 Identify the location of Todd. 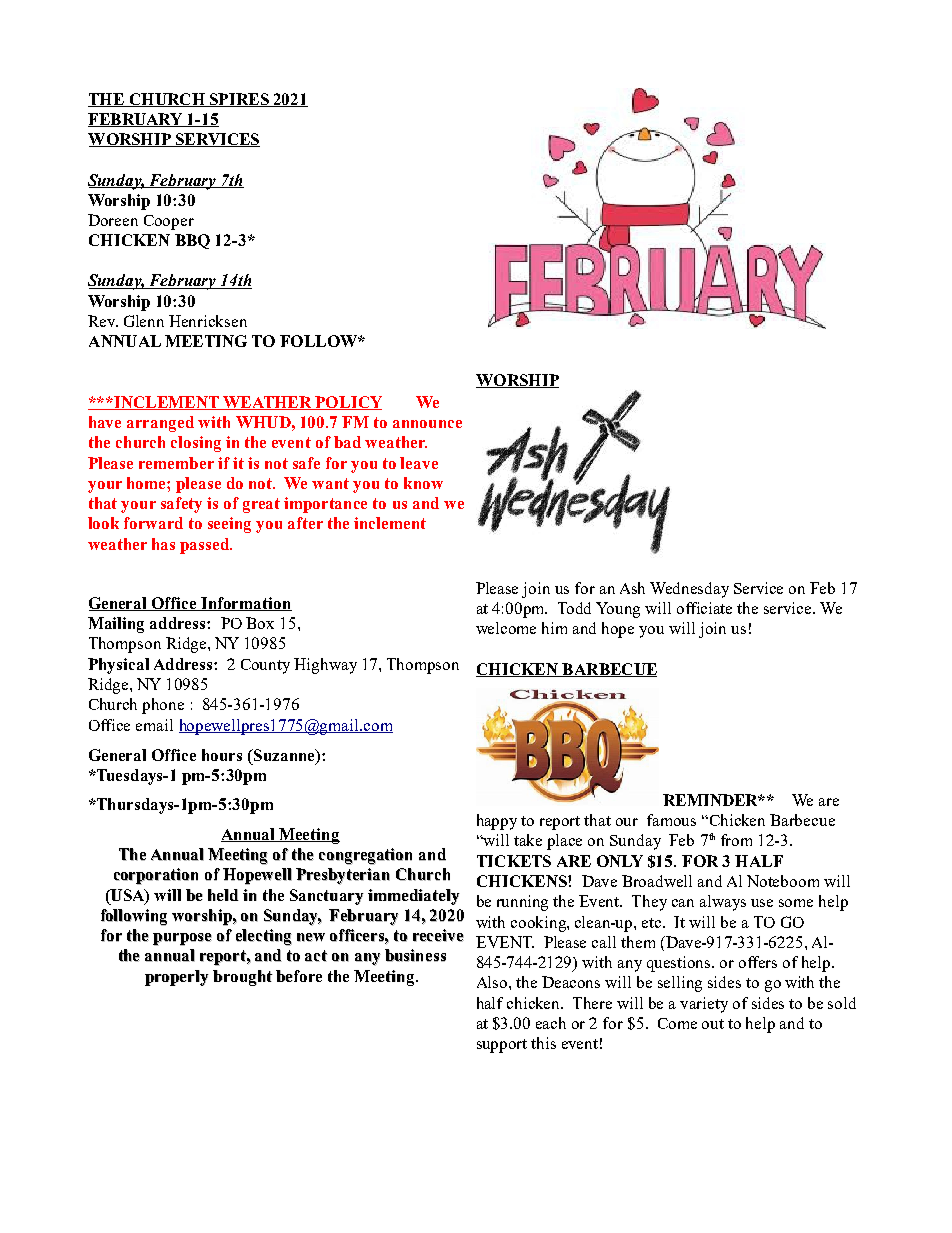
(574, 608).
